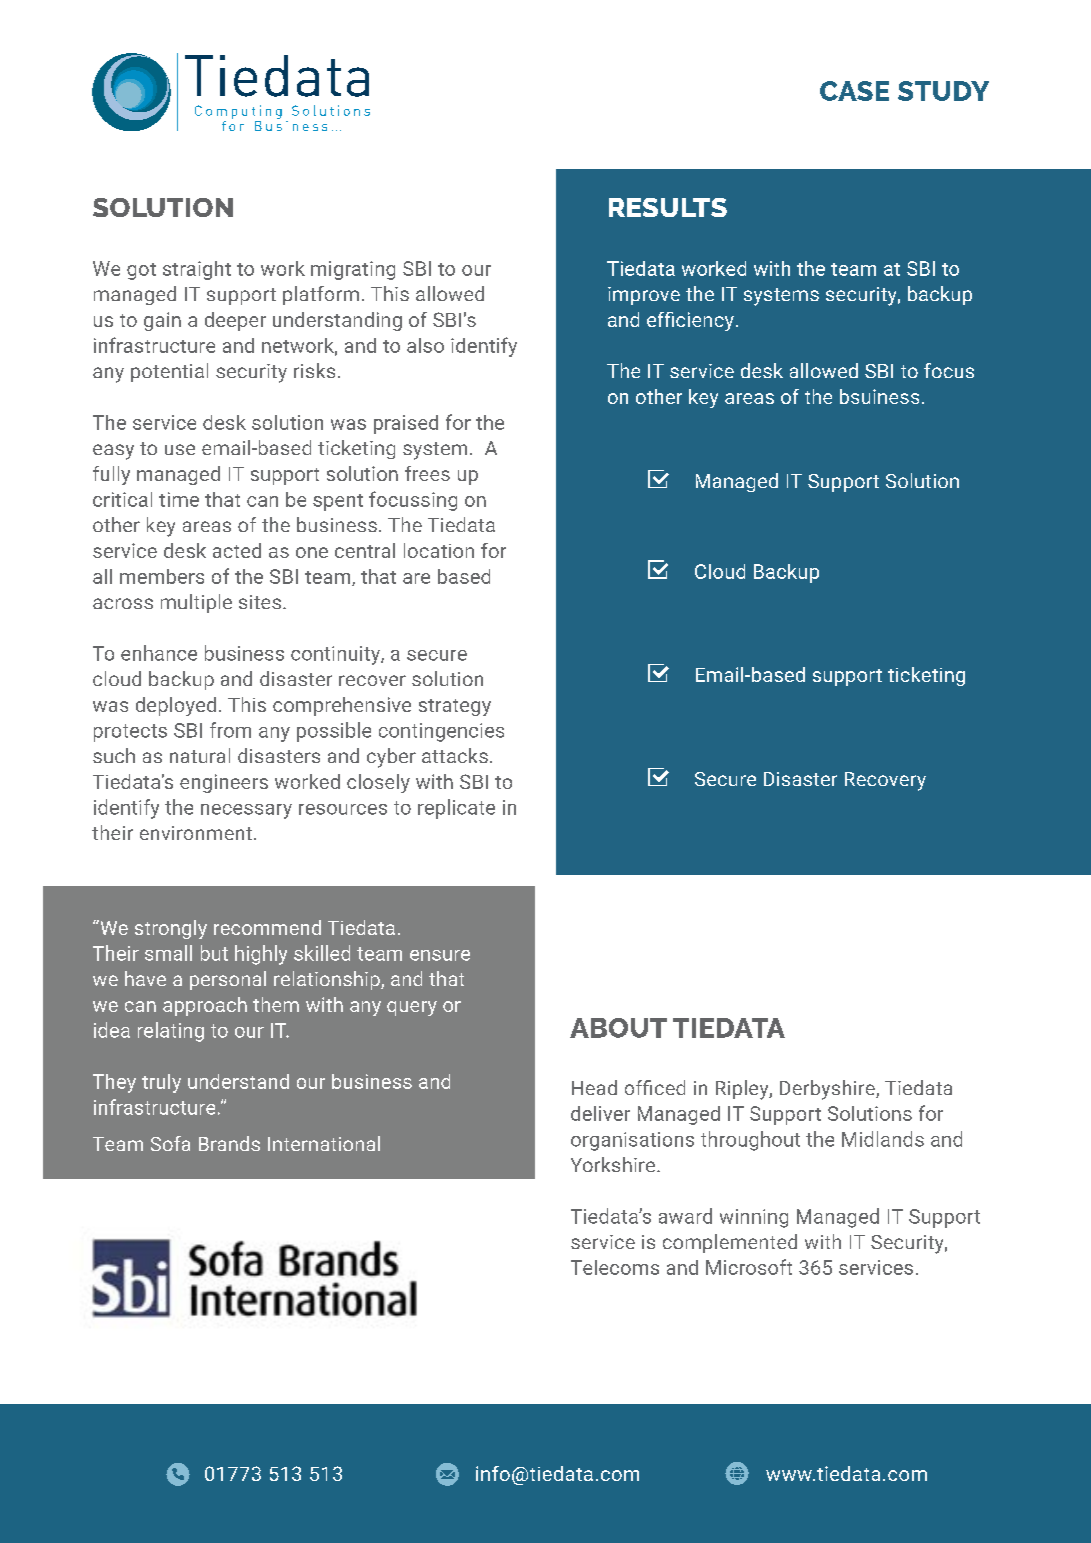 This screenshot has width=1091, height=1543. What do you see at coordinates (854, 91) in the screenshot?
I see `CASE` at bounding box center [854, 91].
